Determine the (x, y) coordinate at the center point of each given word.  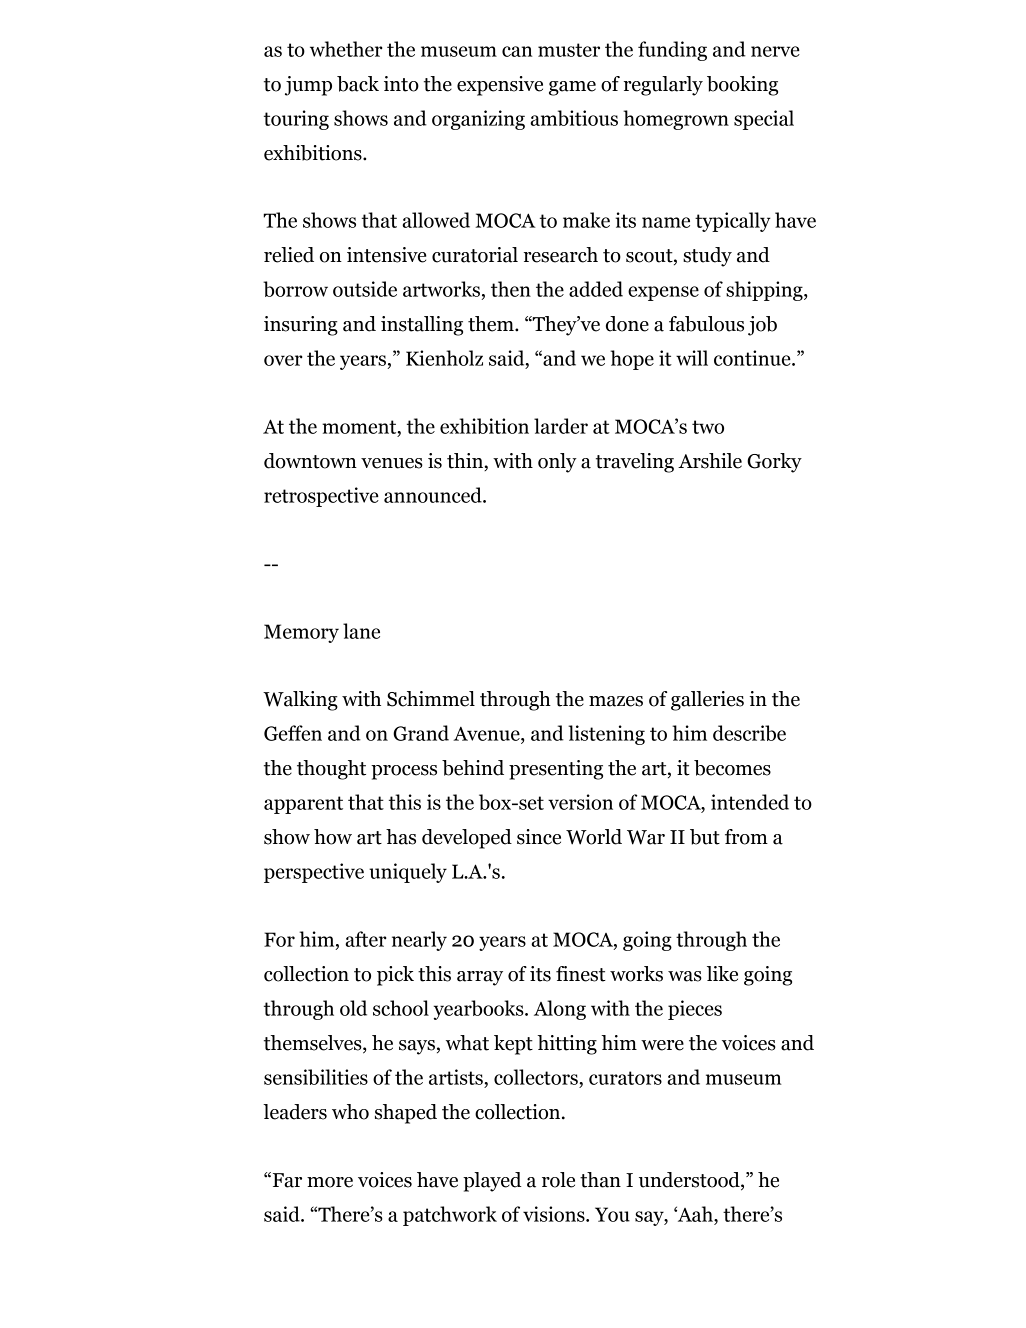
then (511, 289)
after (365, 939)
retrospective (321, 497)
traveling (635, 463)
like (722, 974)
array (480, 978)
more (330, 1182)
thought (331, 770)
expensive (500, 86)
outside (365, 289)
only (557, 463)
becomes (732, 768)
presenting (556, 770)
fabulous (706, 324)
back (358, 84)
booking (742, 86)
